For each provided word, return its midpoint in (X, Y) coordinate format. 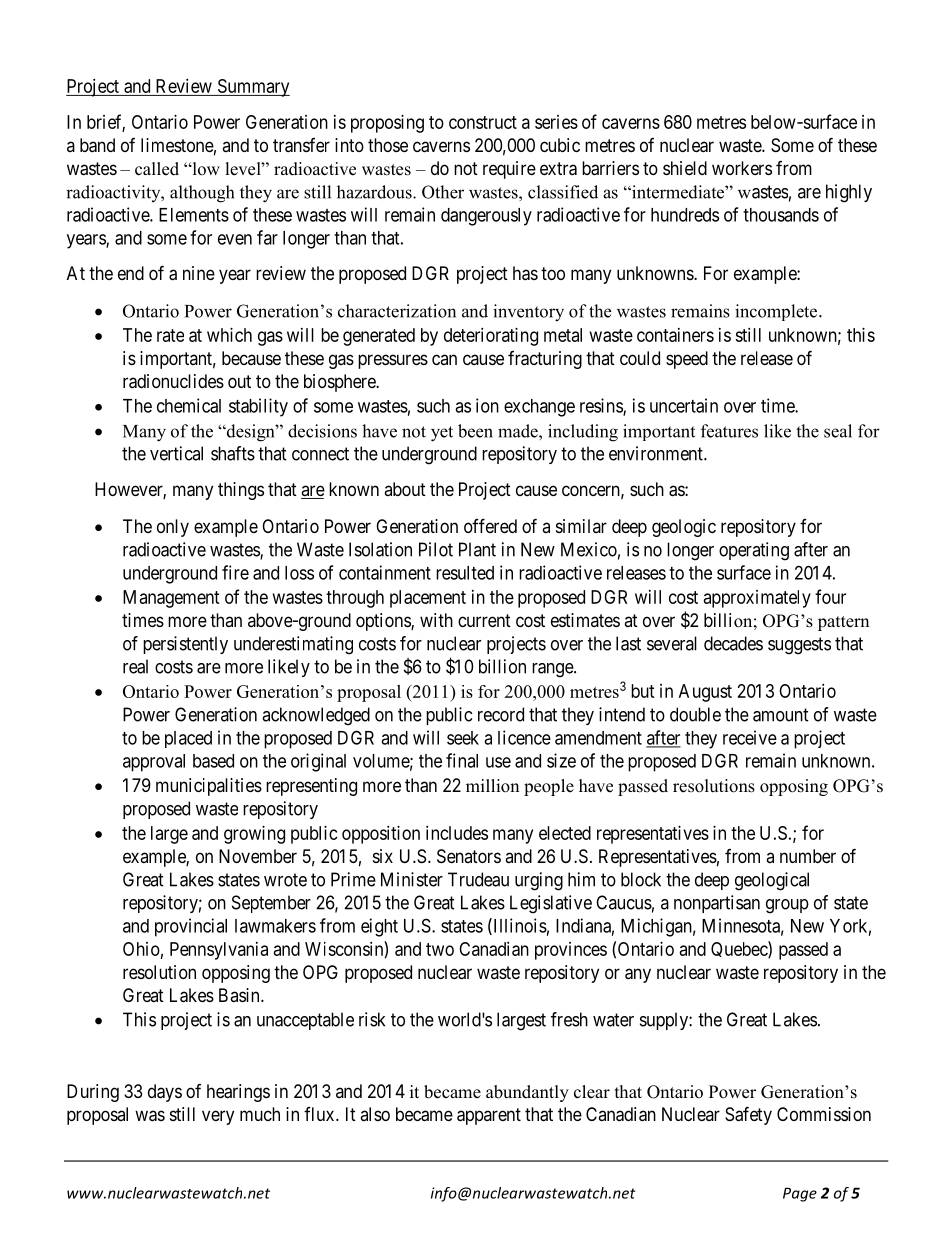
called (157, 169)
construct (483, 122)
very (218, 1117)
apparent (489, 1116)
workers (742, 168)
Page (800, 1194)
